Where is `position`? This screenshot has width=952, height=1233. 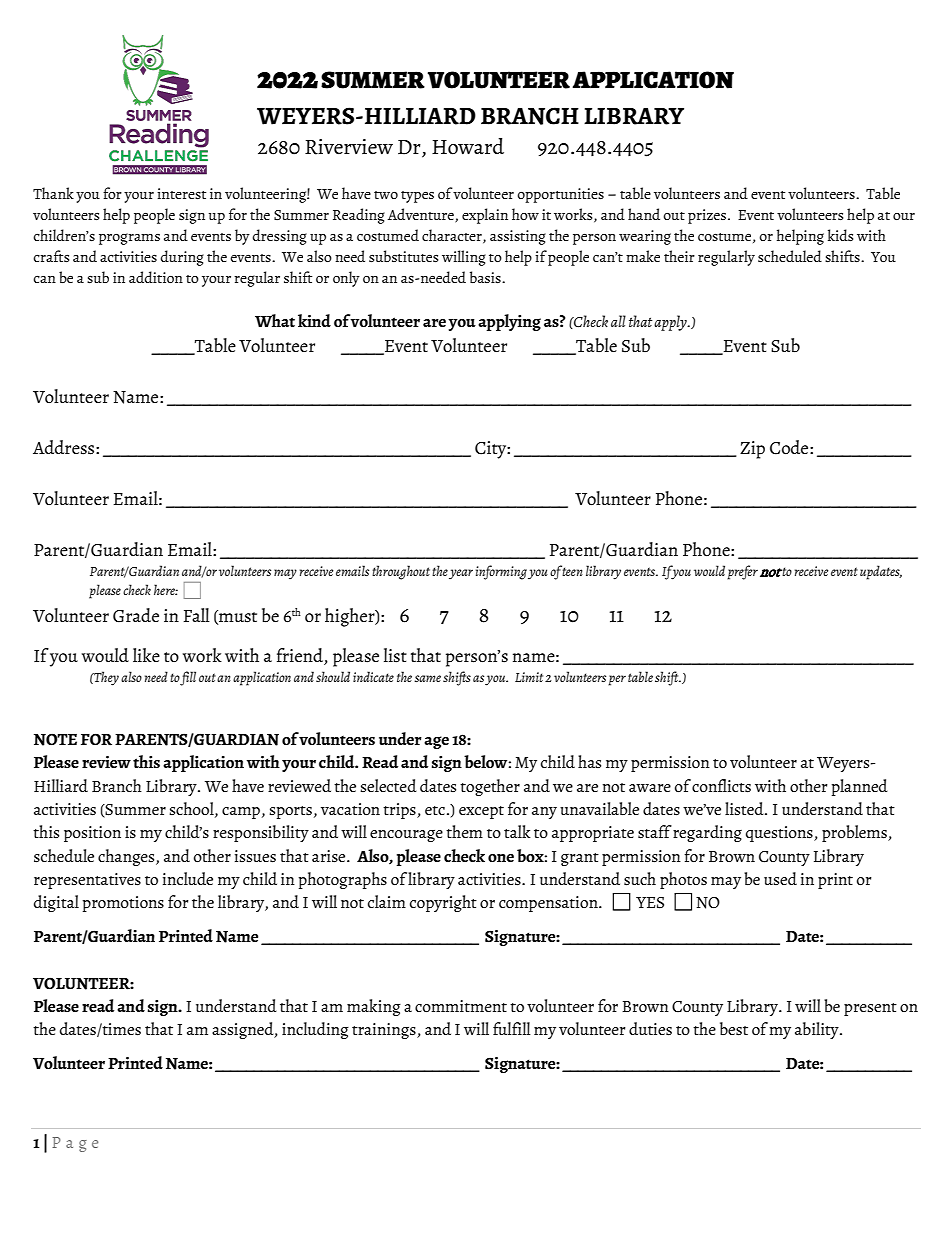 position is located at coordinates (92, 834).
